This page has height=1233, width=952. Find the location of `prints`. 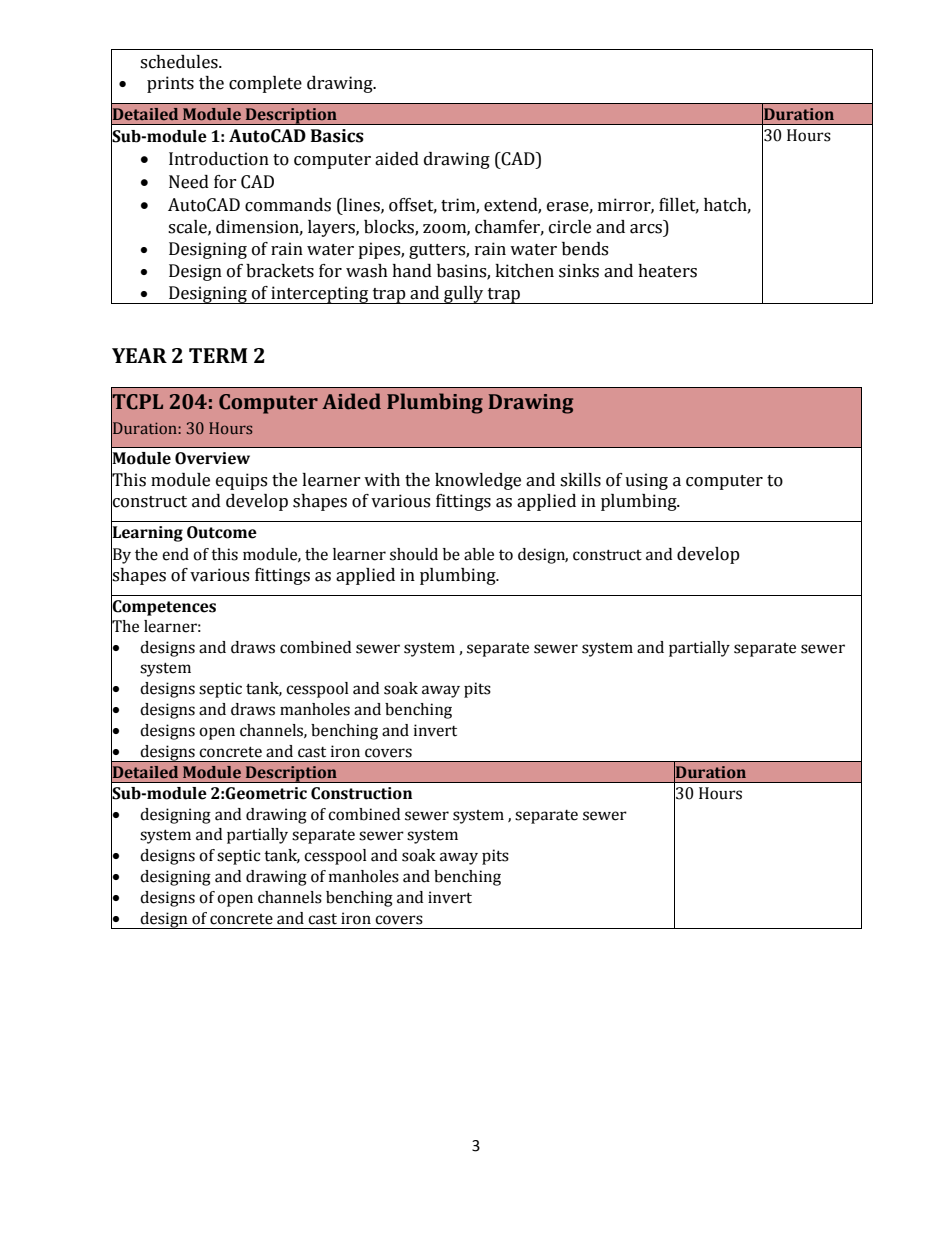

prints is located at coordinates (170, 84).
